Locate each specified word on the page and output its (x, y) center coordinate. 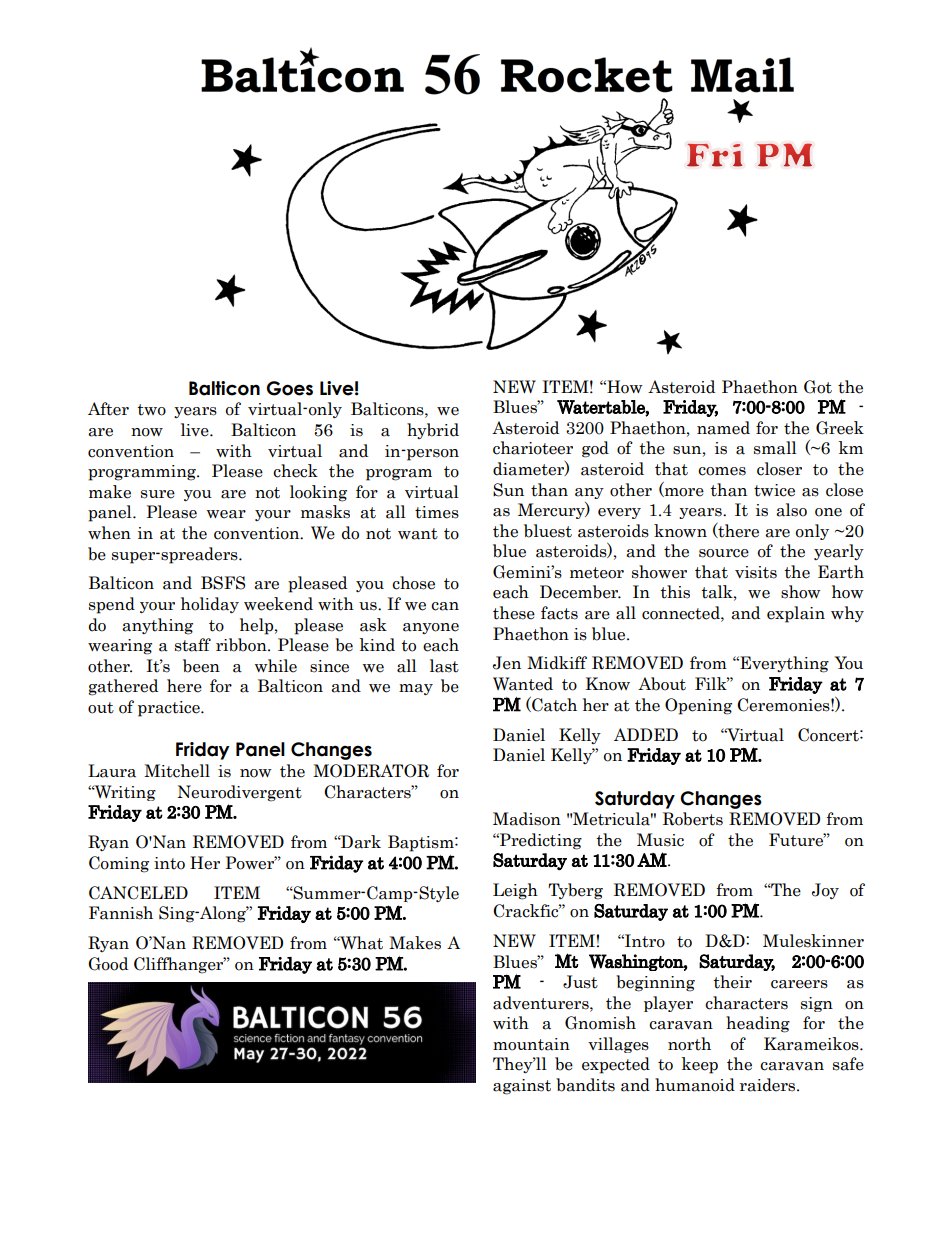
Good (108, 964)
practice (170, 709)
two (151, 410)
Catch (553, 704)
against (522, 1087)
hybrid (433, 431)
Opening (698, 706)
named (723, 428)
